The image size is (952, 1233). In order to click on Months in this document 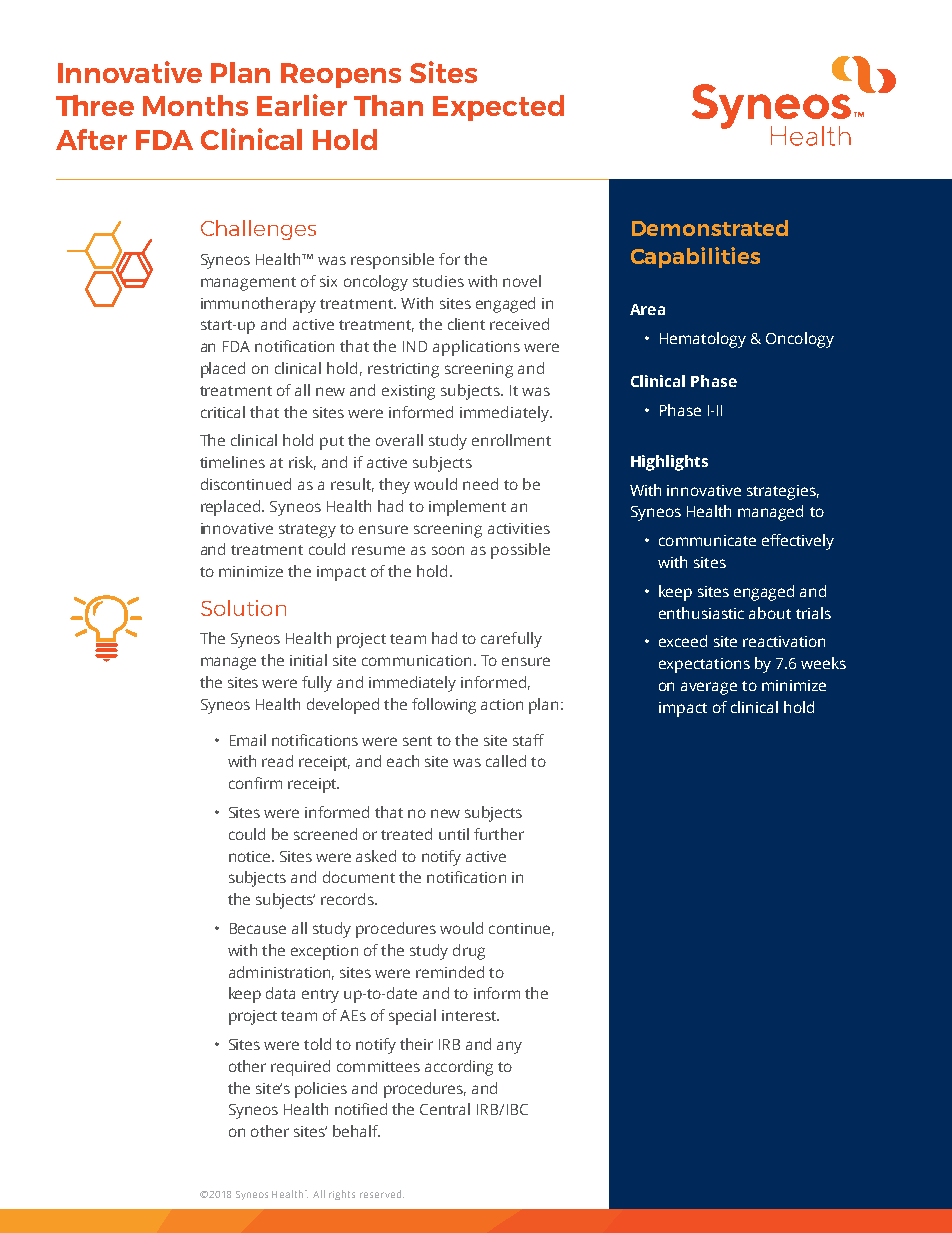, I will do `click(195, 105)`.
